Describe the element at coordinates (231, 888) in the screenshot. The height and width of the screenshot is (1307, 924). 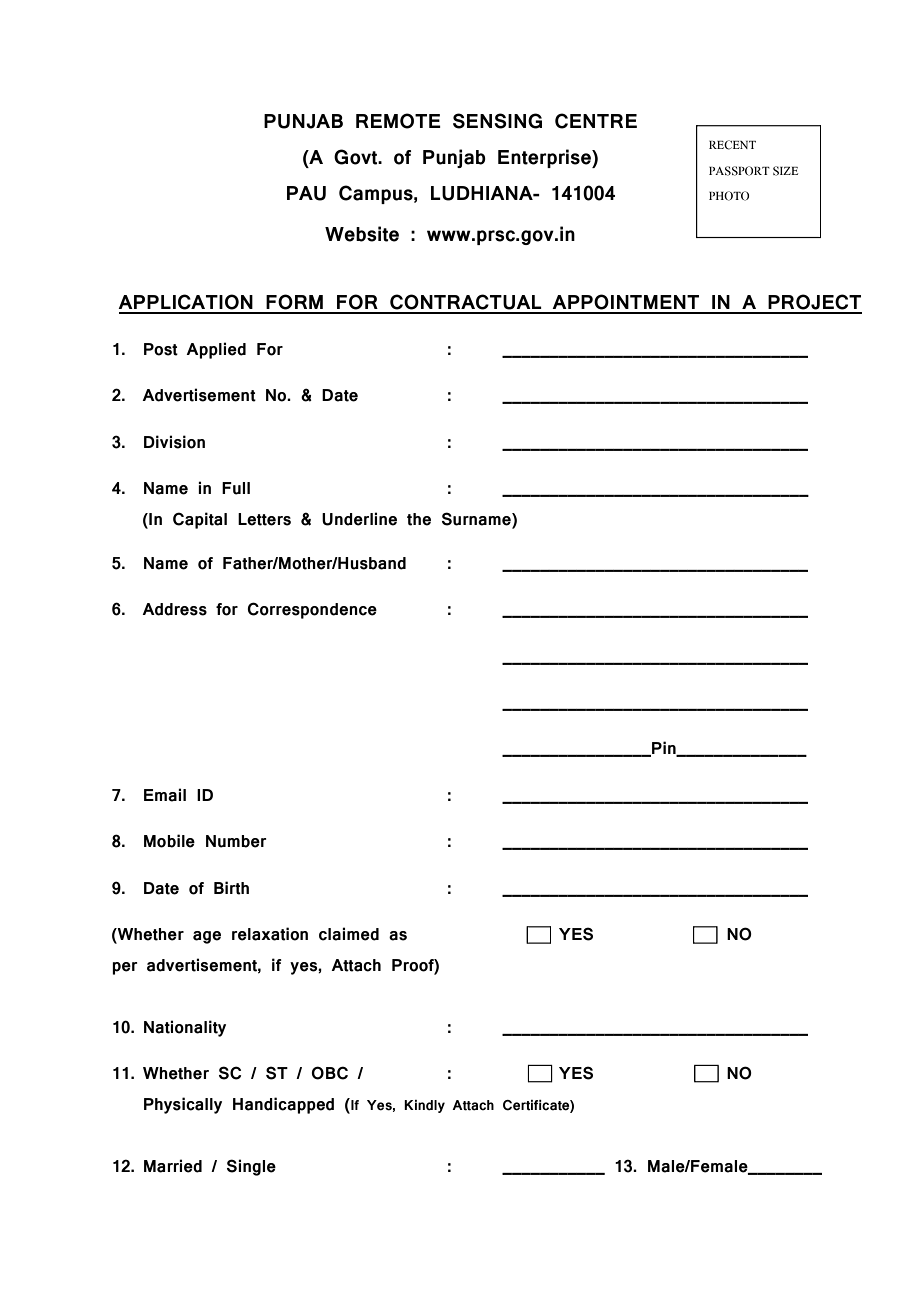
I see `Birth` at that location.
